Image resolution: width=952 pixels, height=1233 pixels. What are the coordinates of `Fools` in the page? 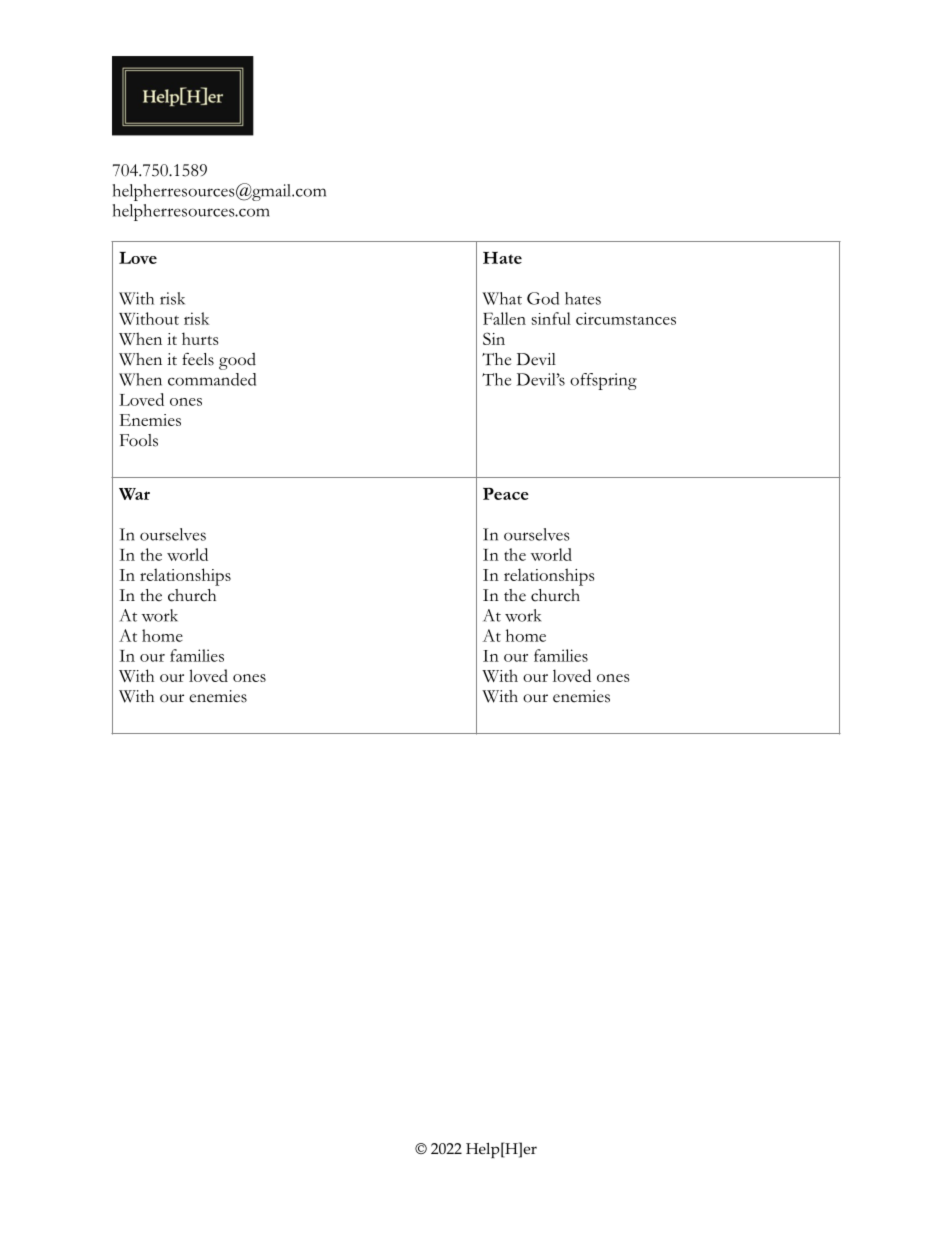 It's located at (139, 440).
